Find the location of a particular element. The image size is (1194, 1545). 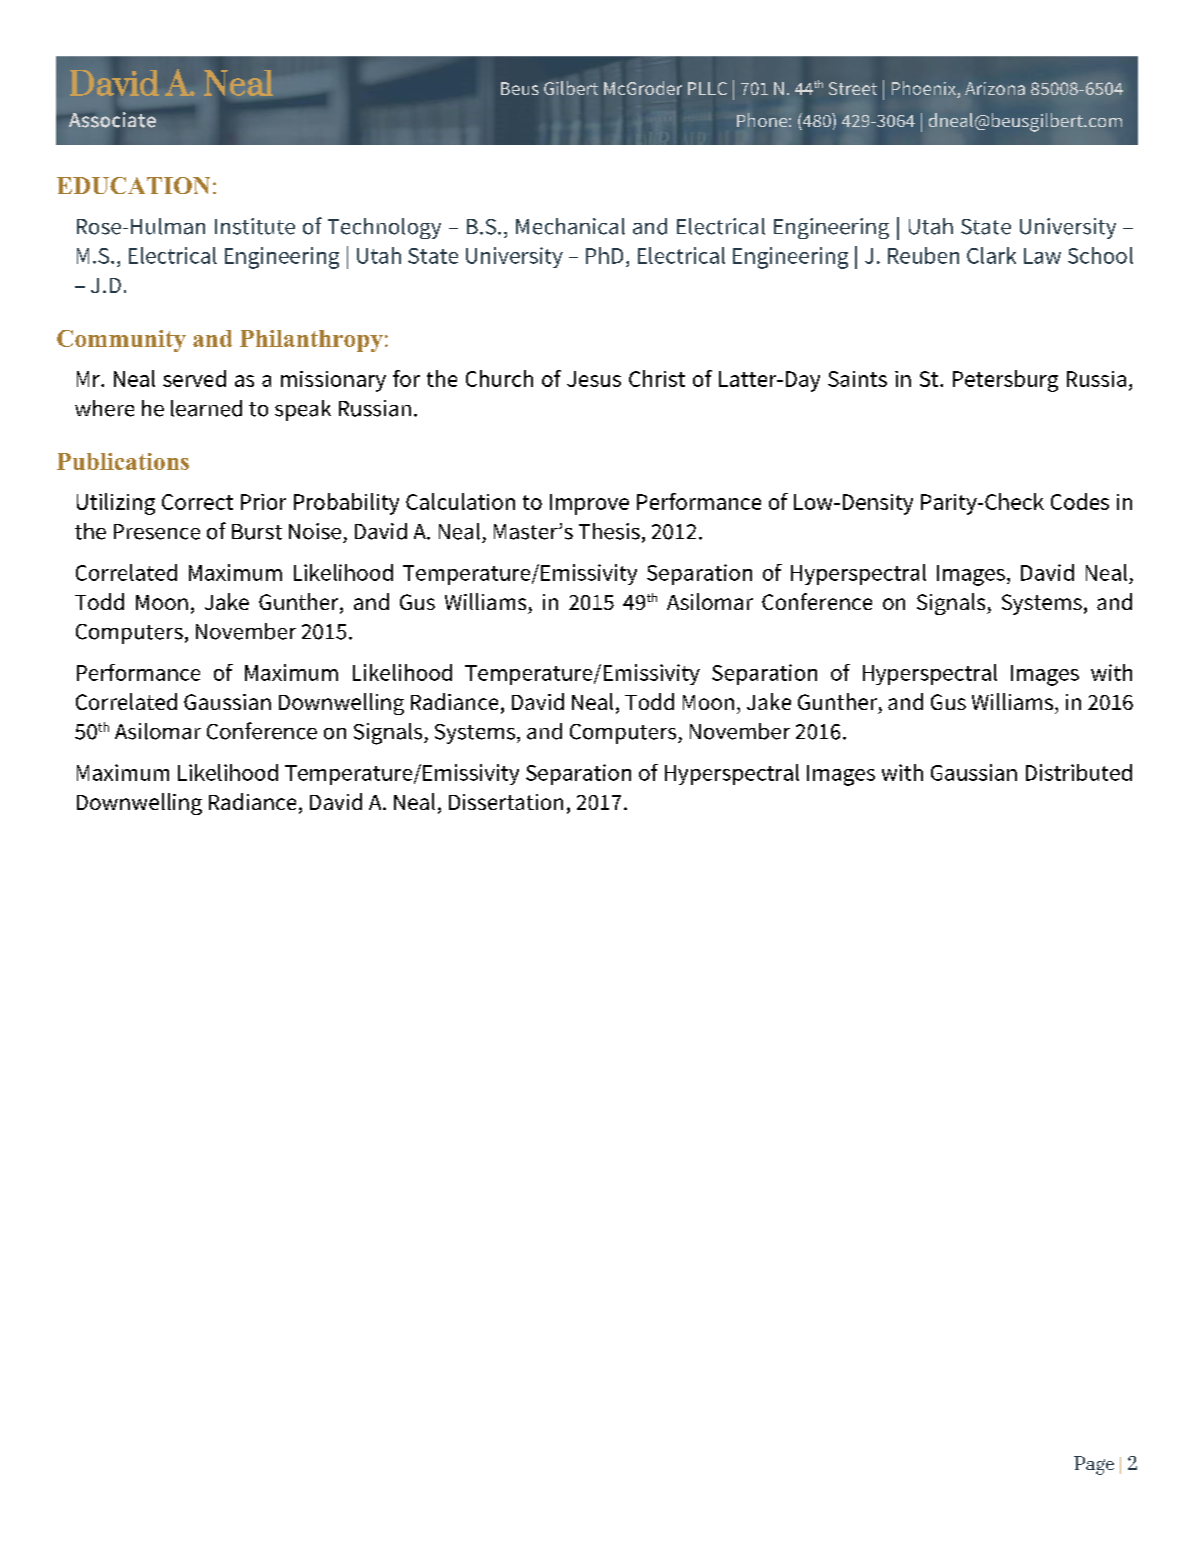

Thesis is located at coordinates (609, 531).
